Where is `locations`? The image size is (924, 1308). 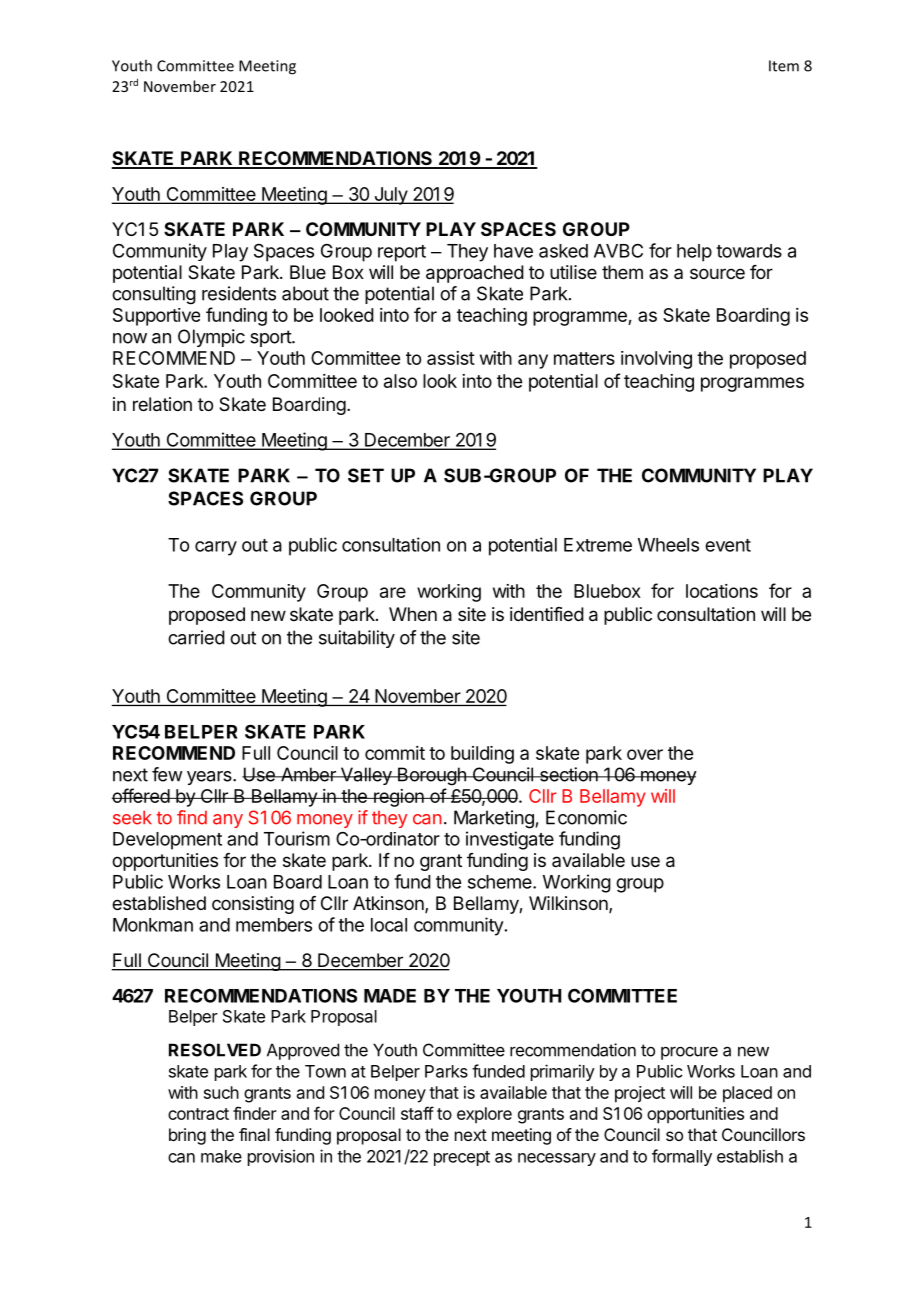
locations is located at coordinates (722, 591).
